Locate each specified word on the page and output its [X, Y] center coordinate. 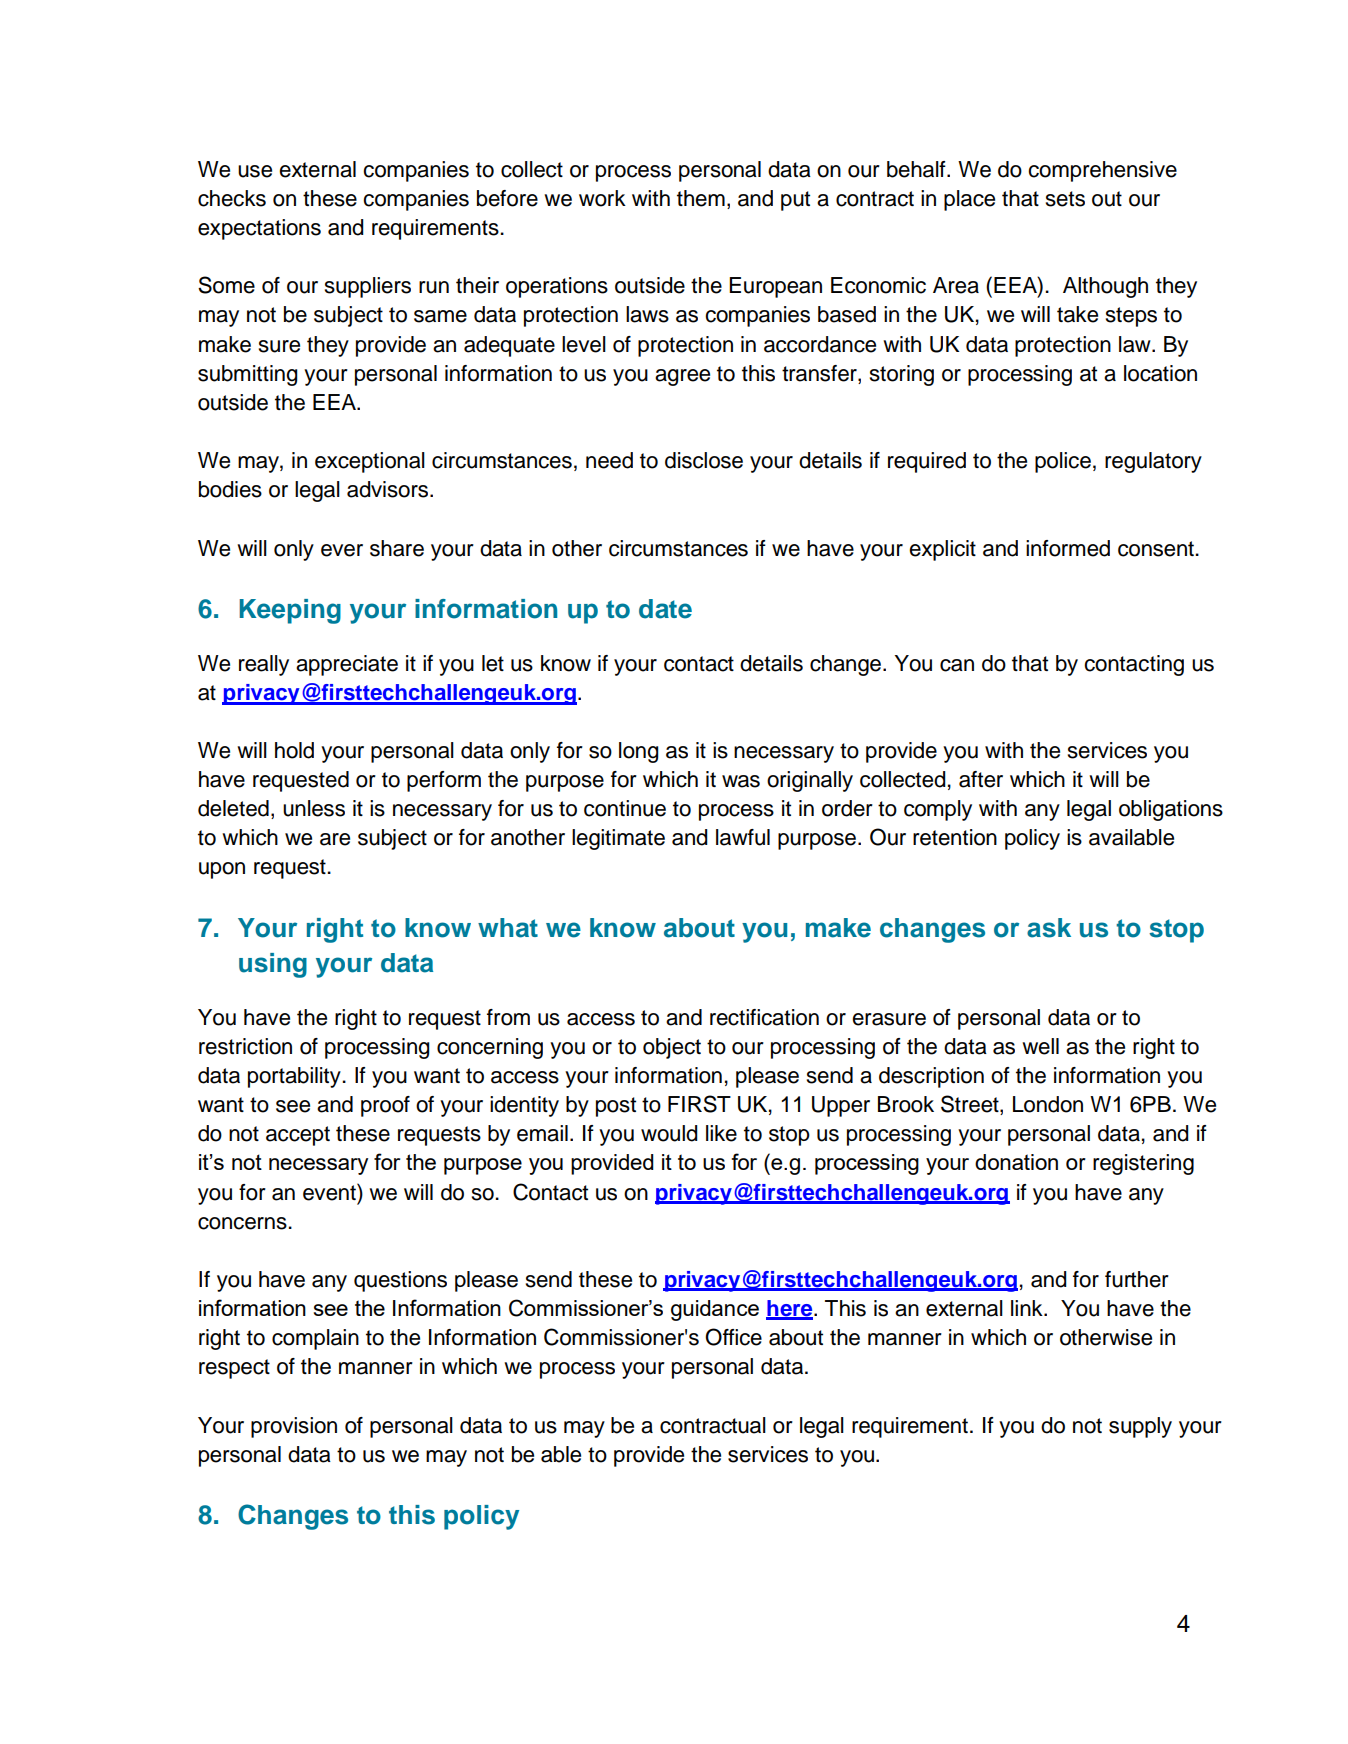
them [701, 198]
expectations [259, 229]
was [741, 781]
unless [314, 808]
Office [733, 1337]
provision [294, 1427]
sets [1065, 199]
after [981, 779]
